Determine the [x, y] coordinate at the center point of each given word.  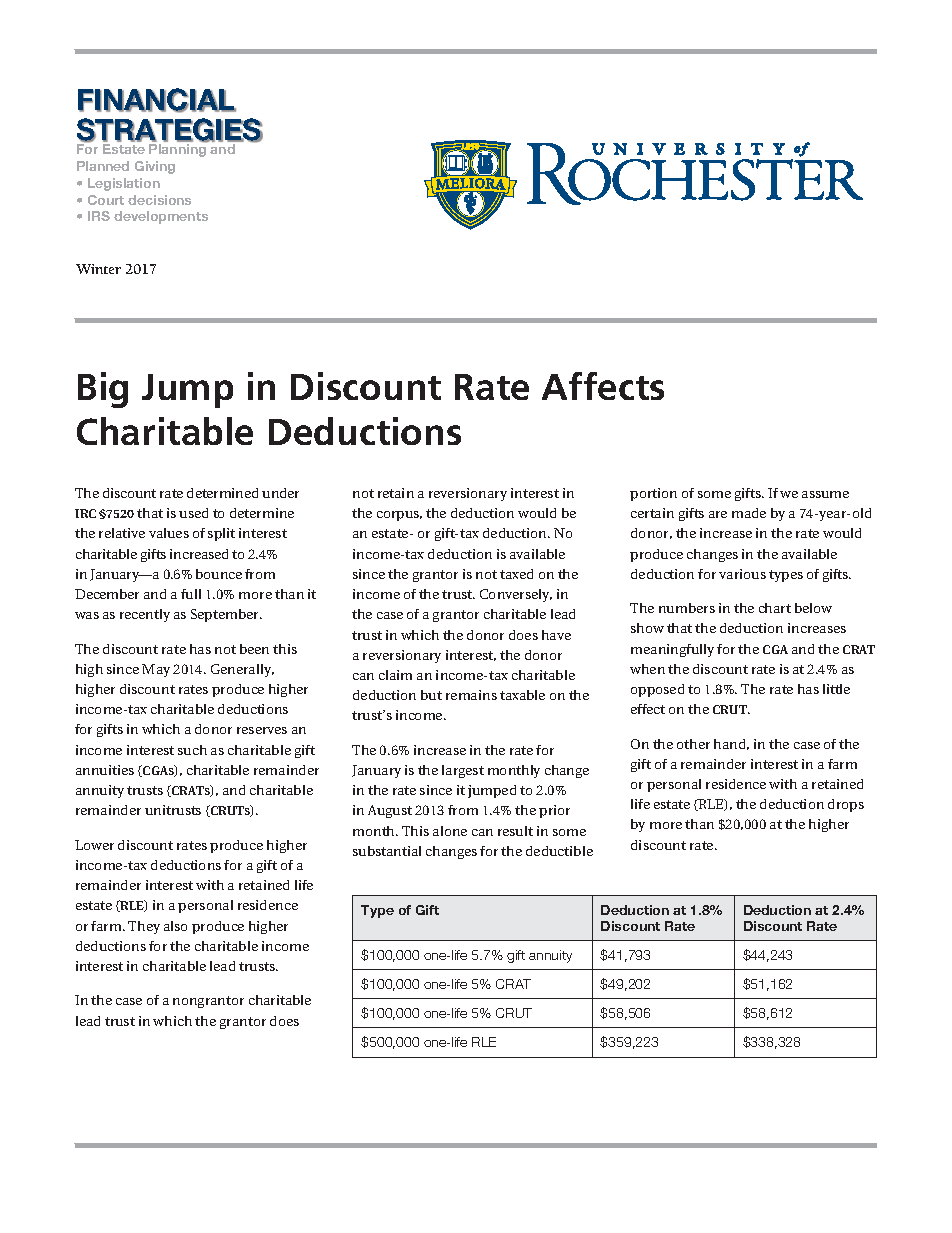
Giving [155, 167]
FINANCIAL [157, 100]
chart [775, 608]
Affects [603, 386]
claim [395, 675]
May [156, 670]
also [175, 926]
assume [825, 494]
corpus [399, 516]
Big [103, 390]
